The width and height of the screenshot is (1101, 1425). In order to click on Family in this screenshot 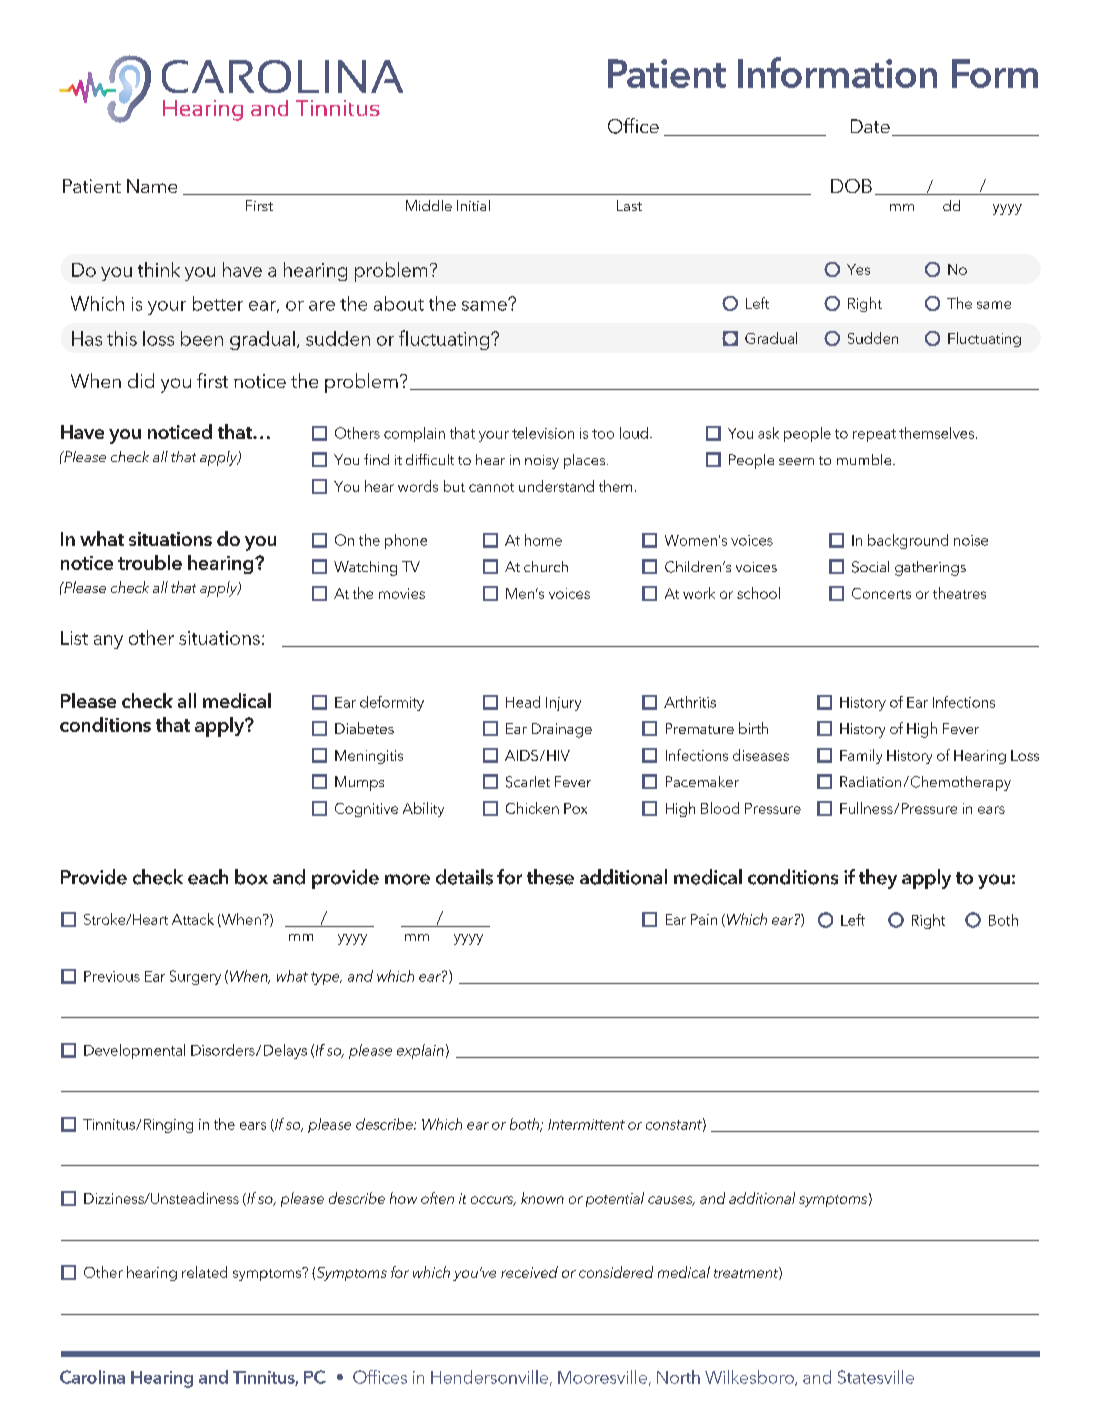, I will do `click(861, 756)`.
